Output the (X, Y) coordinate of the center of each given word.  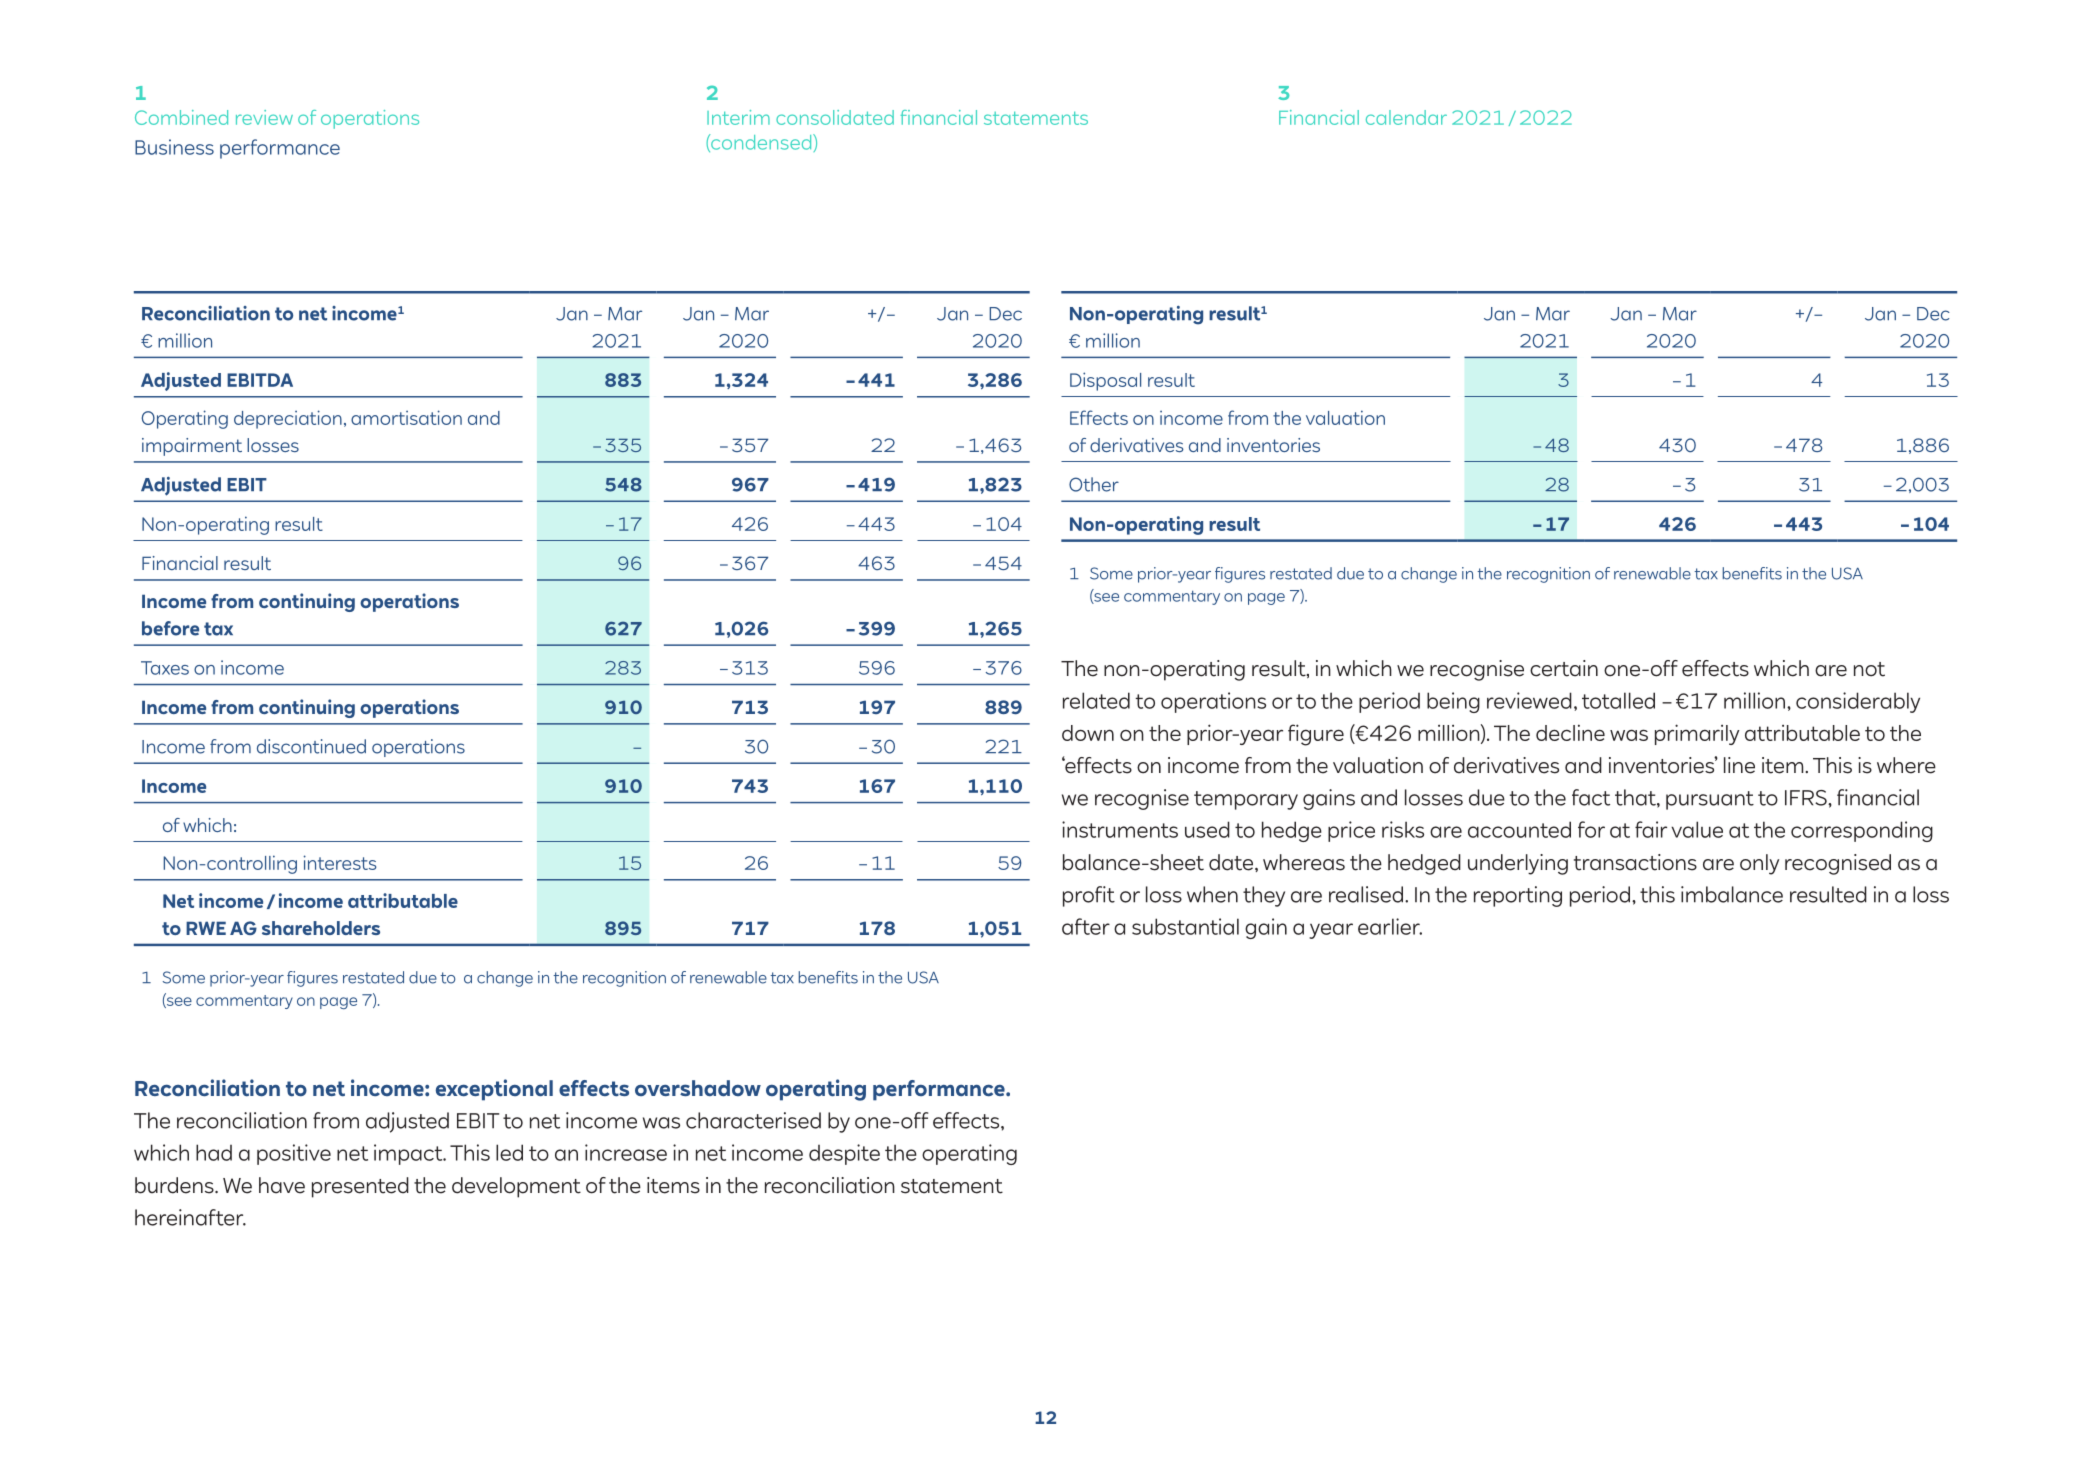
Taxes (165, 668)
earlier (1390, 926)
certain (1564, 668)
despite (844, 1154)
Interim (738, 117)
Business (174, 147)
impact (409, 1154)
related (1096, 700)
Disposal (1105, 381)
